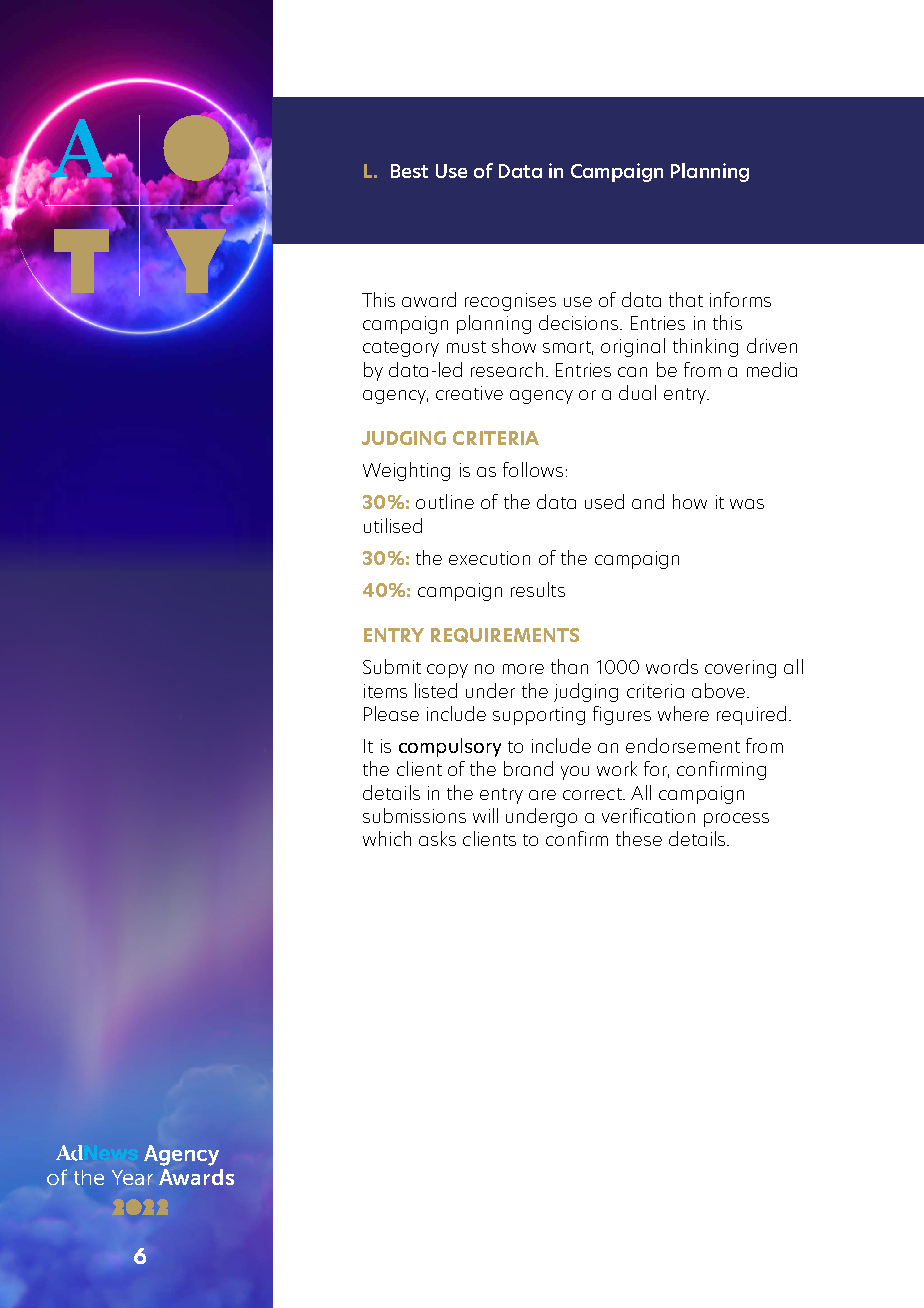 The width and height of the screenshot is (924, 1308). Describe the element at coordinates (445, 501) in the screenshot. I see `outline` at that location.
